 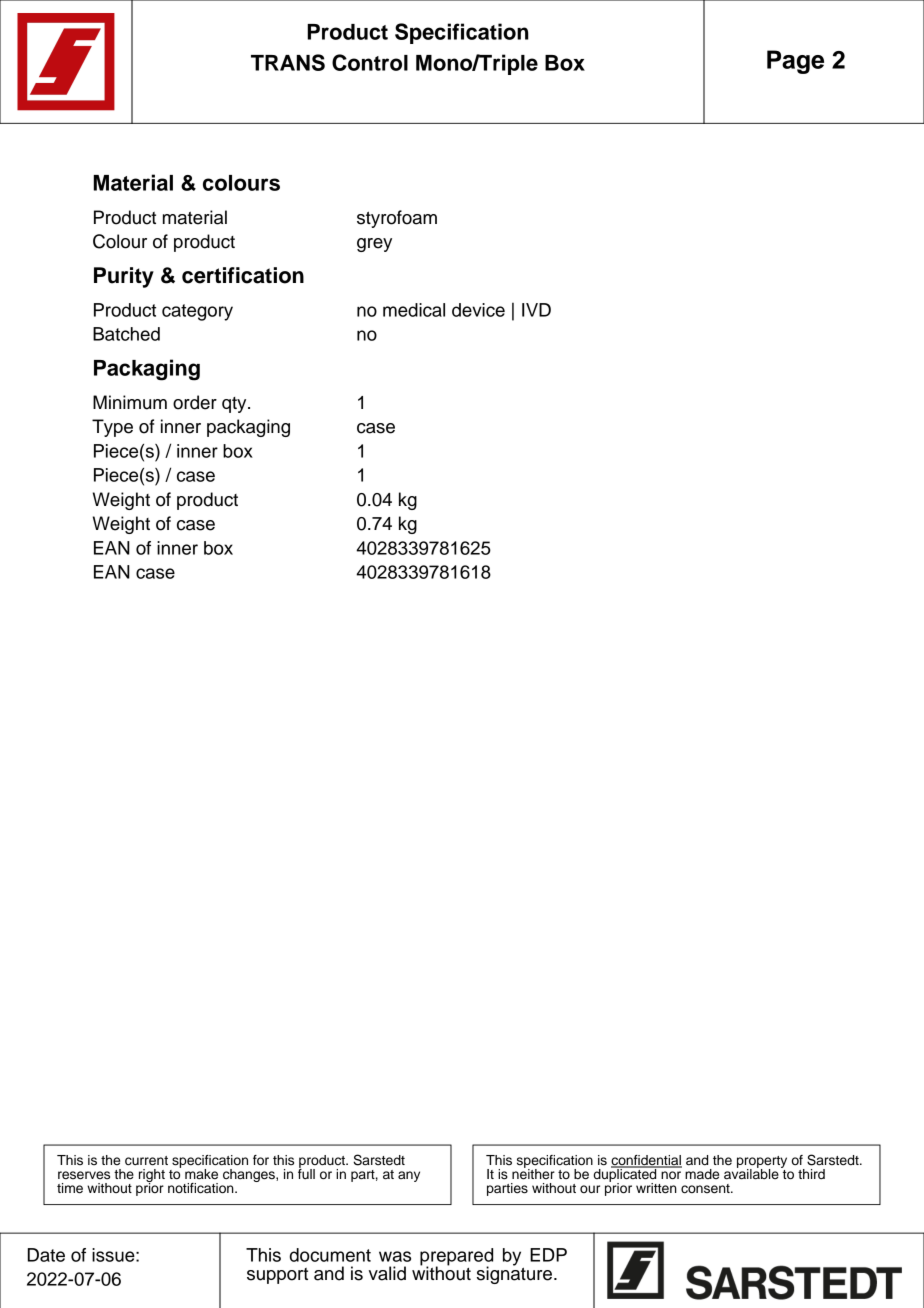 What do you see at coordinates (795, 62) in the image?
I see `Page` at bounding box center [795, 62].
